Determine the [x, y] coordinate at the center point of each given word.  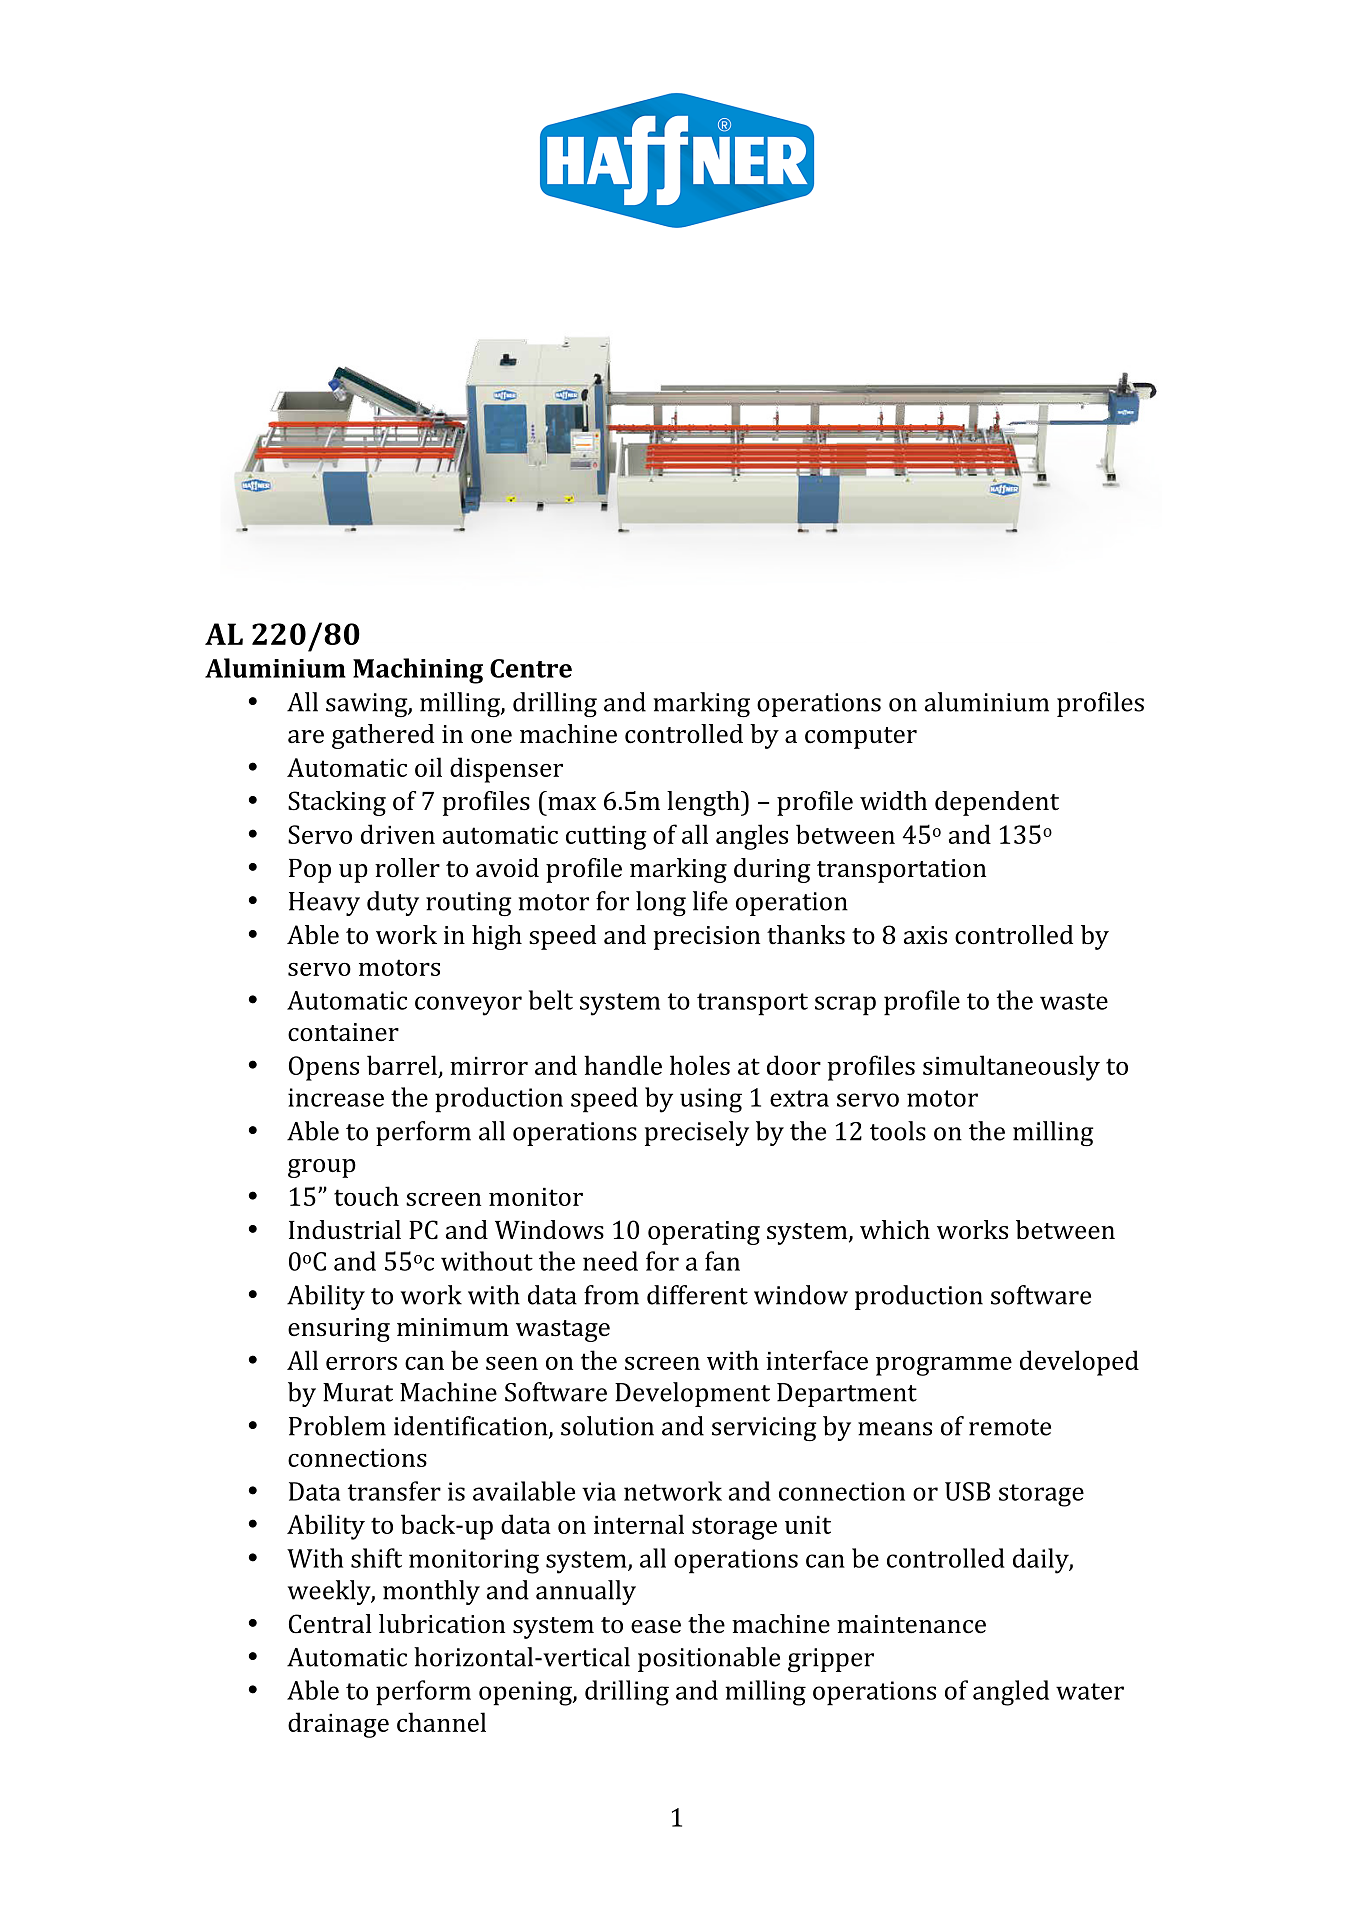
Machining [418, 671]
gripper [831, 1660]
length [704, 803]
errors [361, 1363]
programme [944, 1366]
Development [692, 1394]
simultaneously [1011, 1068]
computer [861, 738]
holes [700, 1065]
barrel [403, 1066]
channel [441, 1722]
